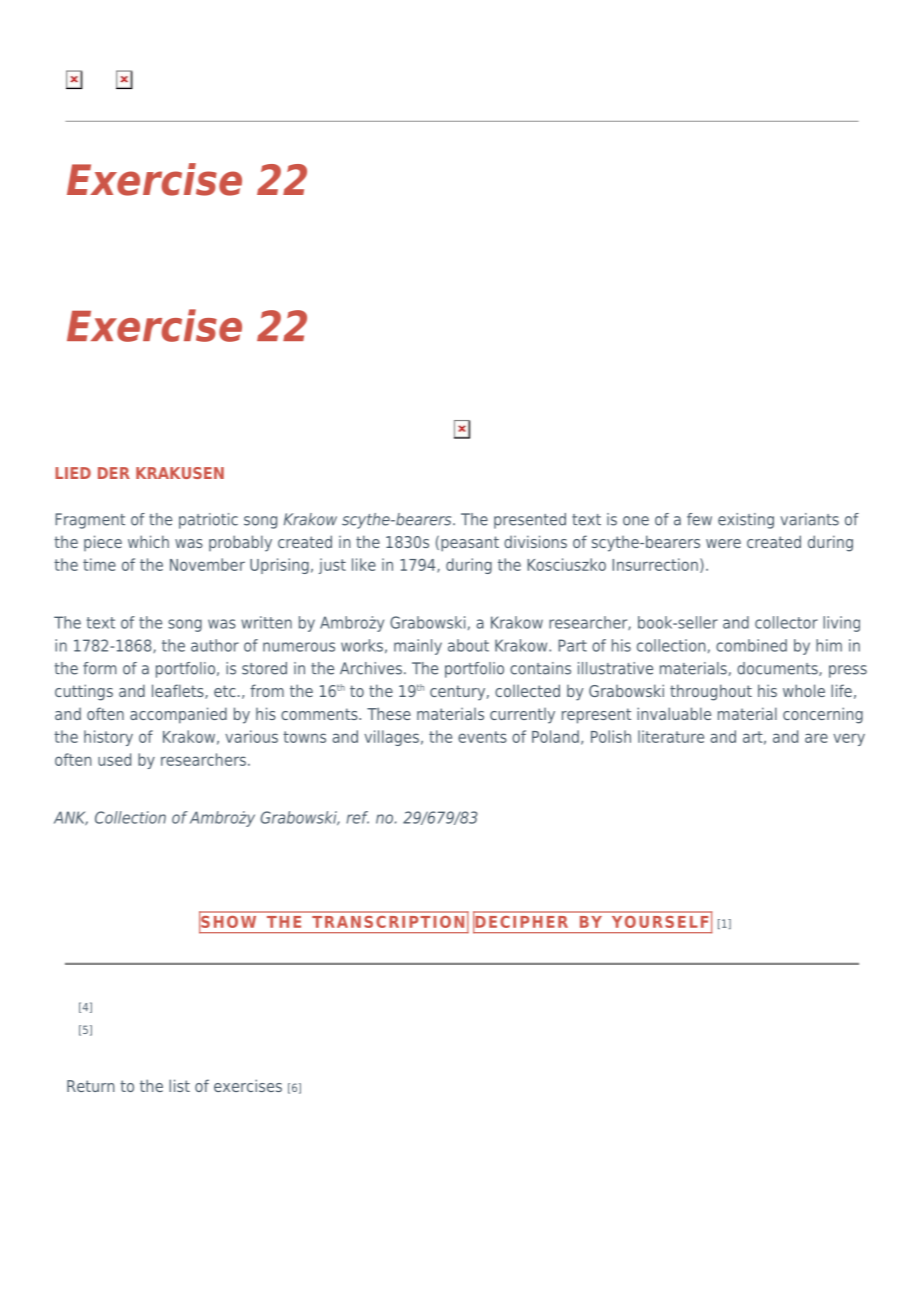 The height and width of the screenshot is (1308, 924). What do you see at coordinates (114, 759) in the screenshot?
I see `used` at bounding box center [114, 759].
